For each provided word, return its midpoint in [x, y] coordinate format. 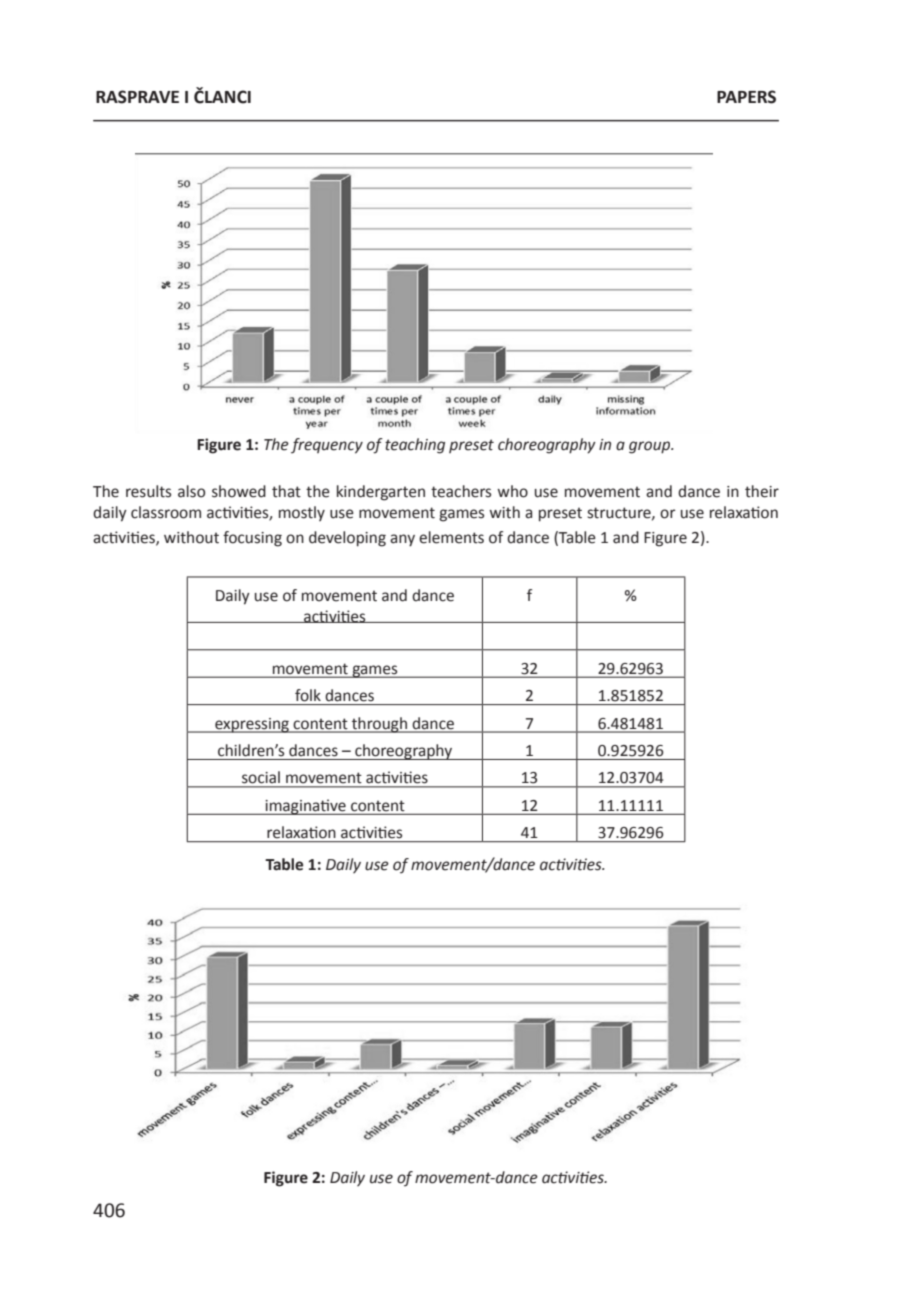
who [512, 491]
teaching [415, 446]
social [261, 777]
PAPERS [746, 97]
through [379, 725]
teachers [461, 491]
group [651, 447]
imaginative [305, 807]
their [762, 491]
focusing [252, 539]
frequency [327, 446]
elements [451, 537]
